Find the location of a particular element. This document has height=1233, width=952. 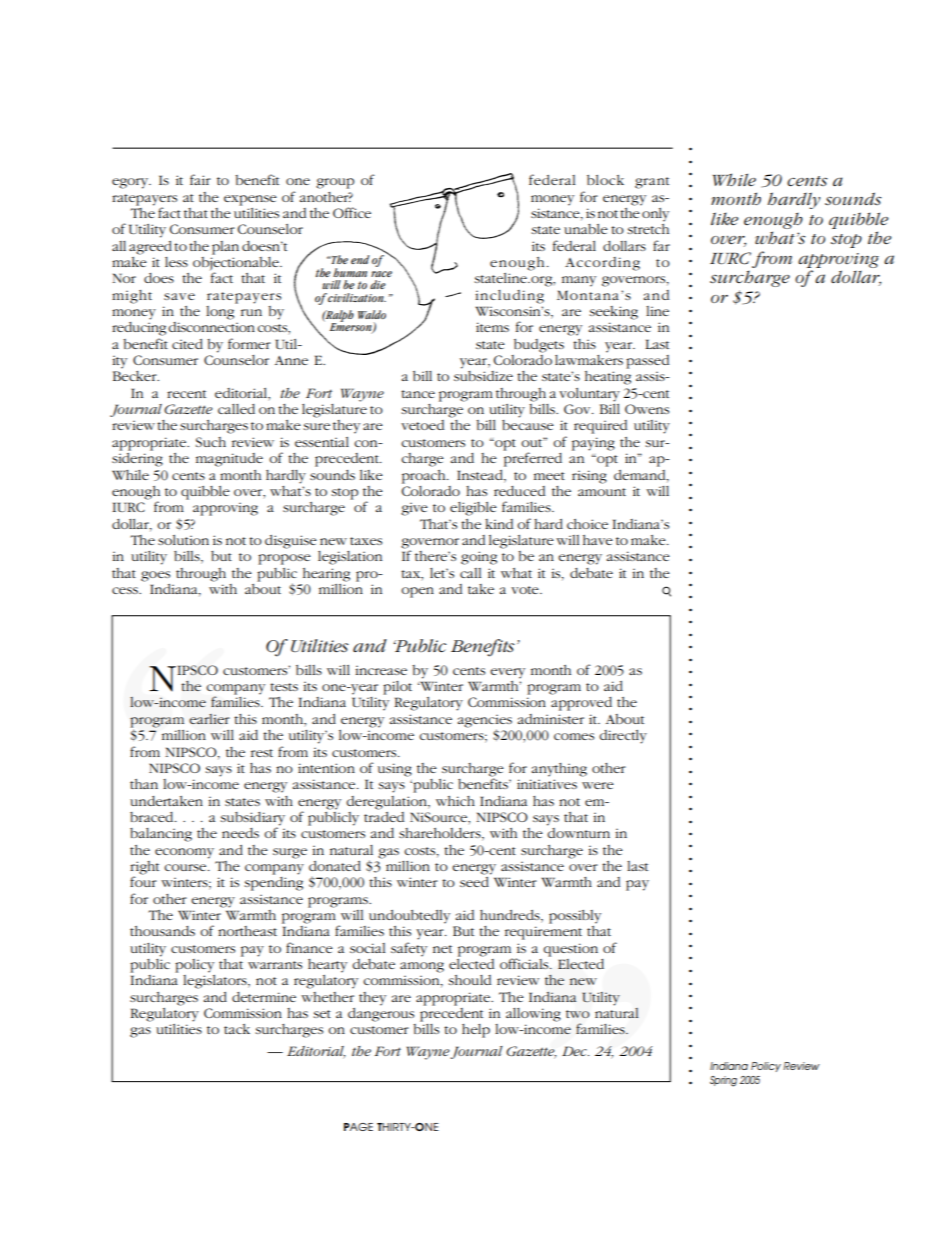

PAGE is located at coordinates (358, 1127).
